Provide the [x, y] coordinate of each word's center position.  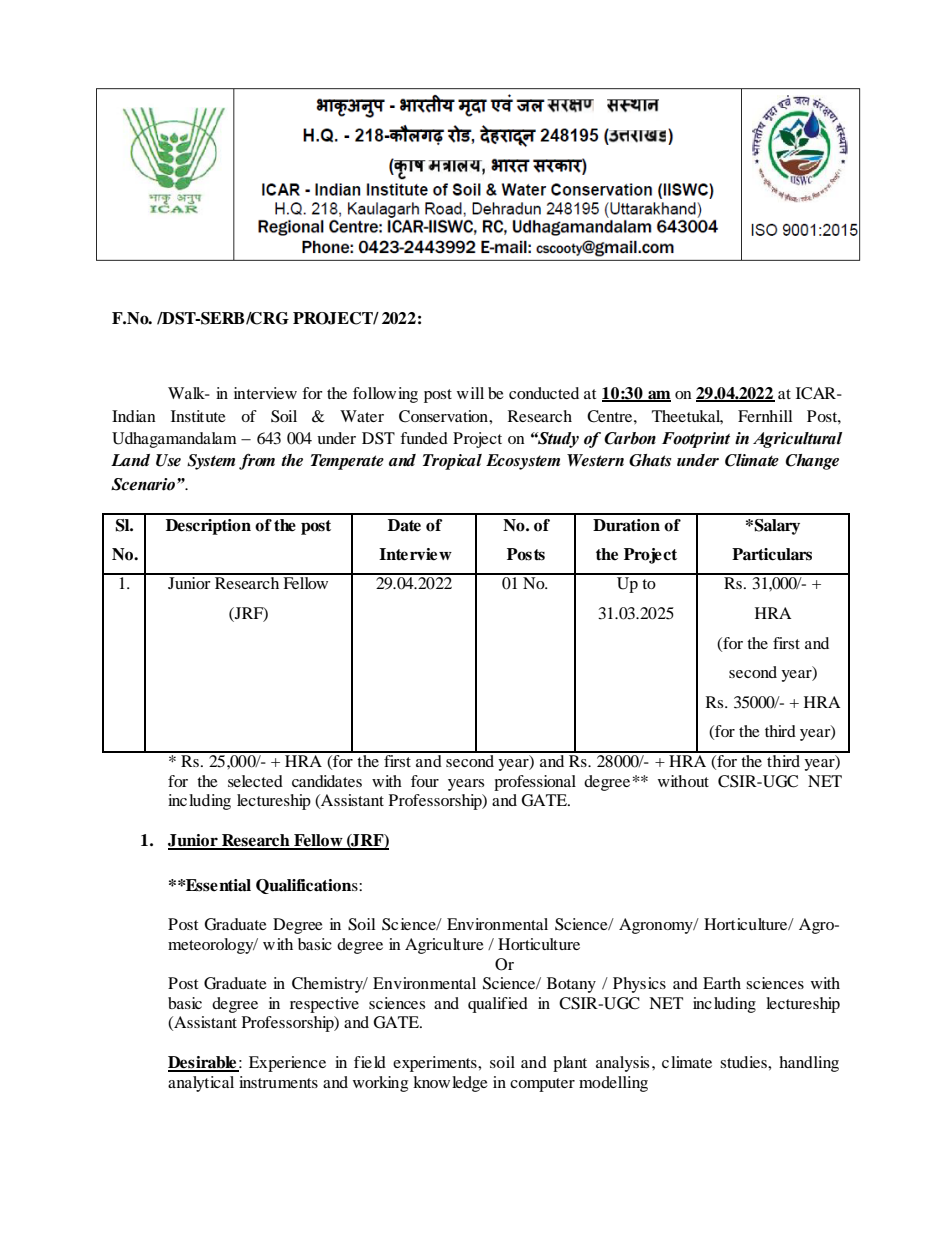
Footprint [696, 440]
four [425, 781]
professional [535, 783]
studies [744, 1062]
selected [255, 781]
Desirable [203, 1063]
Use [168, 460]
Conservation [444, 416]
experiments [436, 1064]
